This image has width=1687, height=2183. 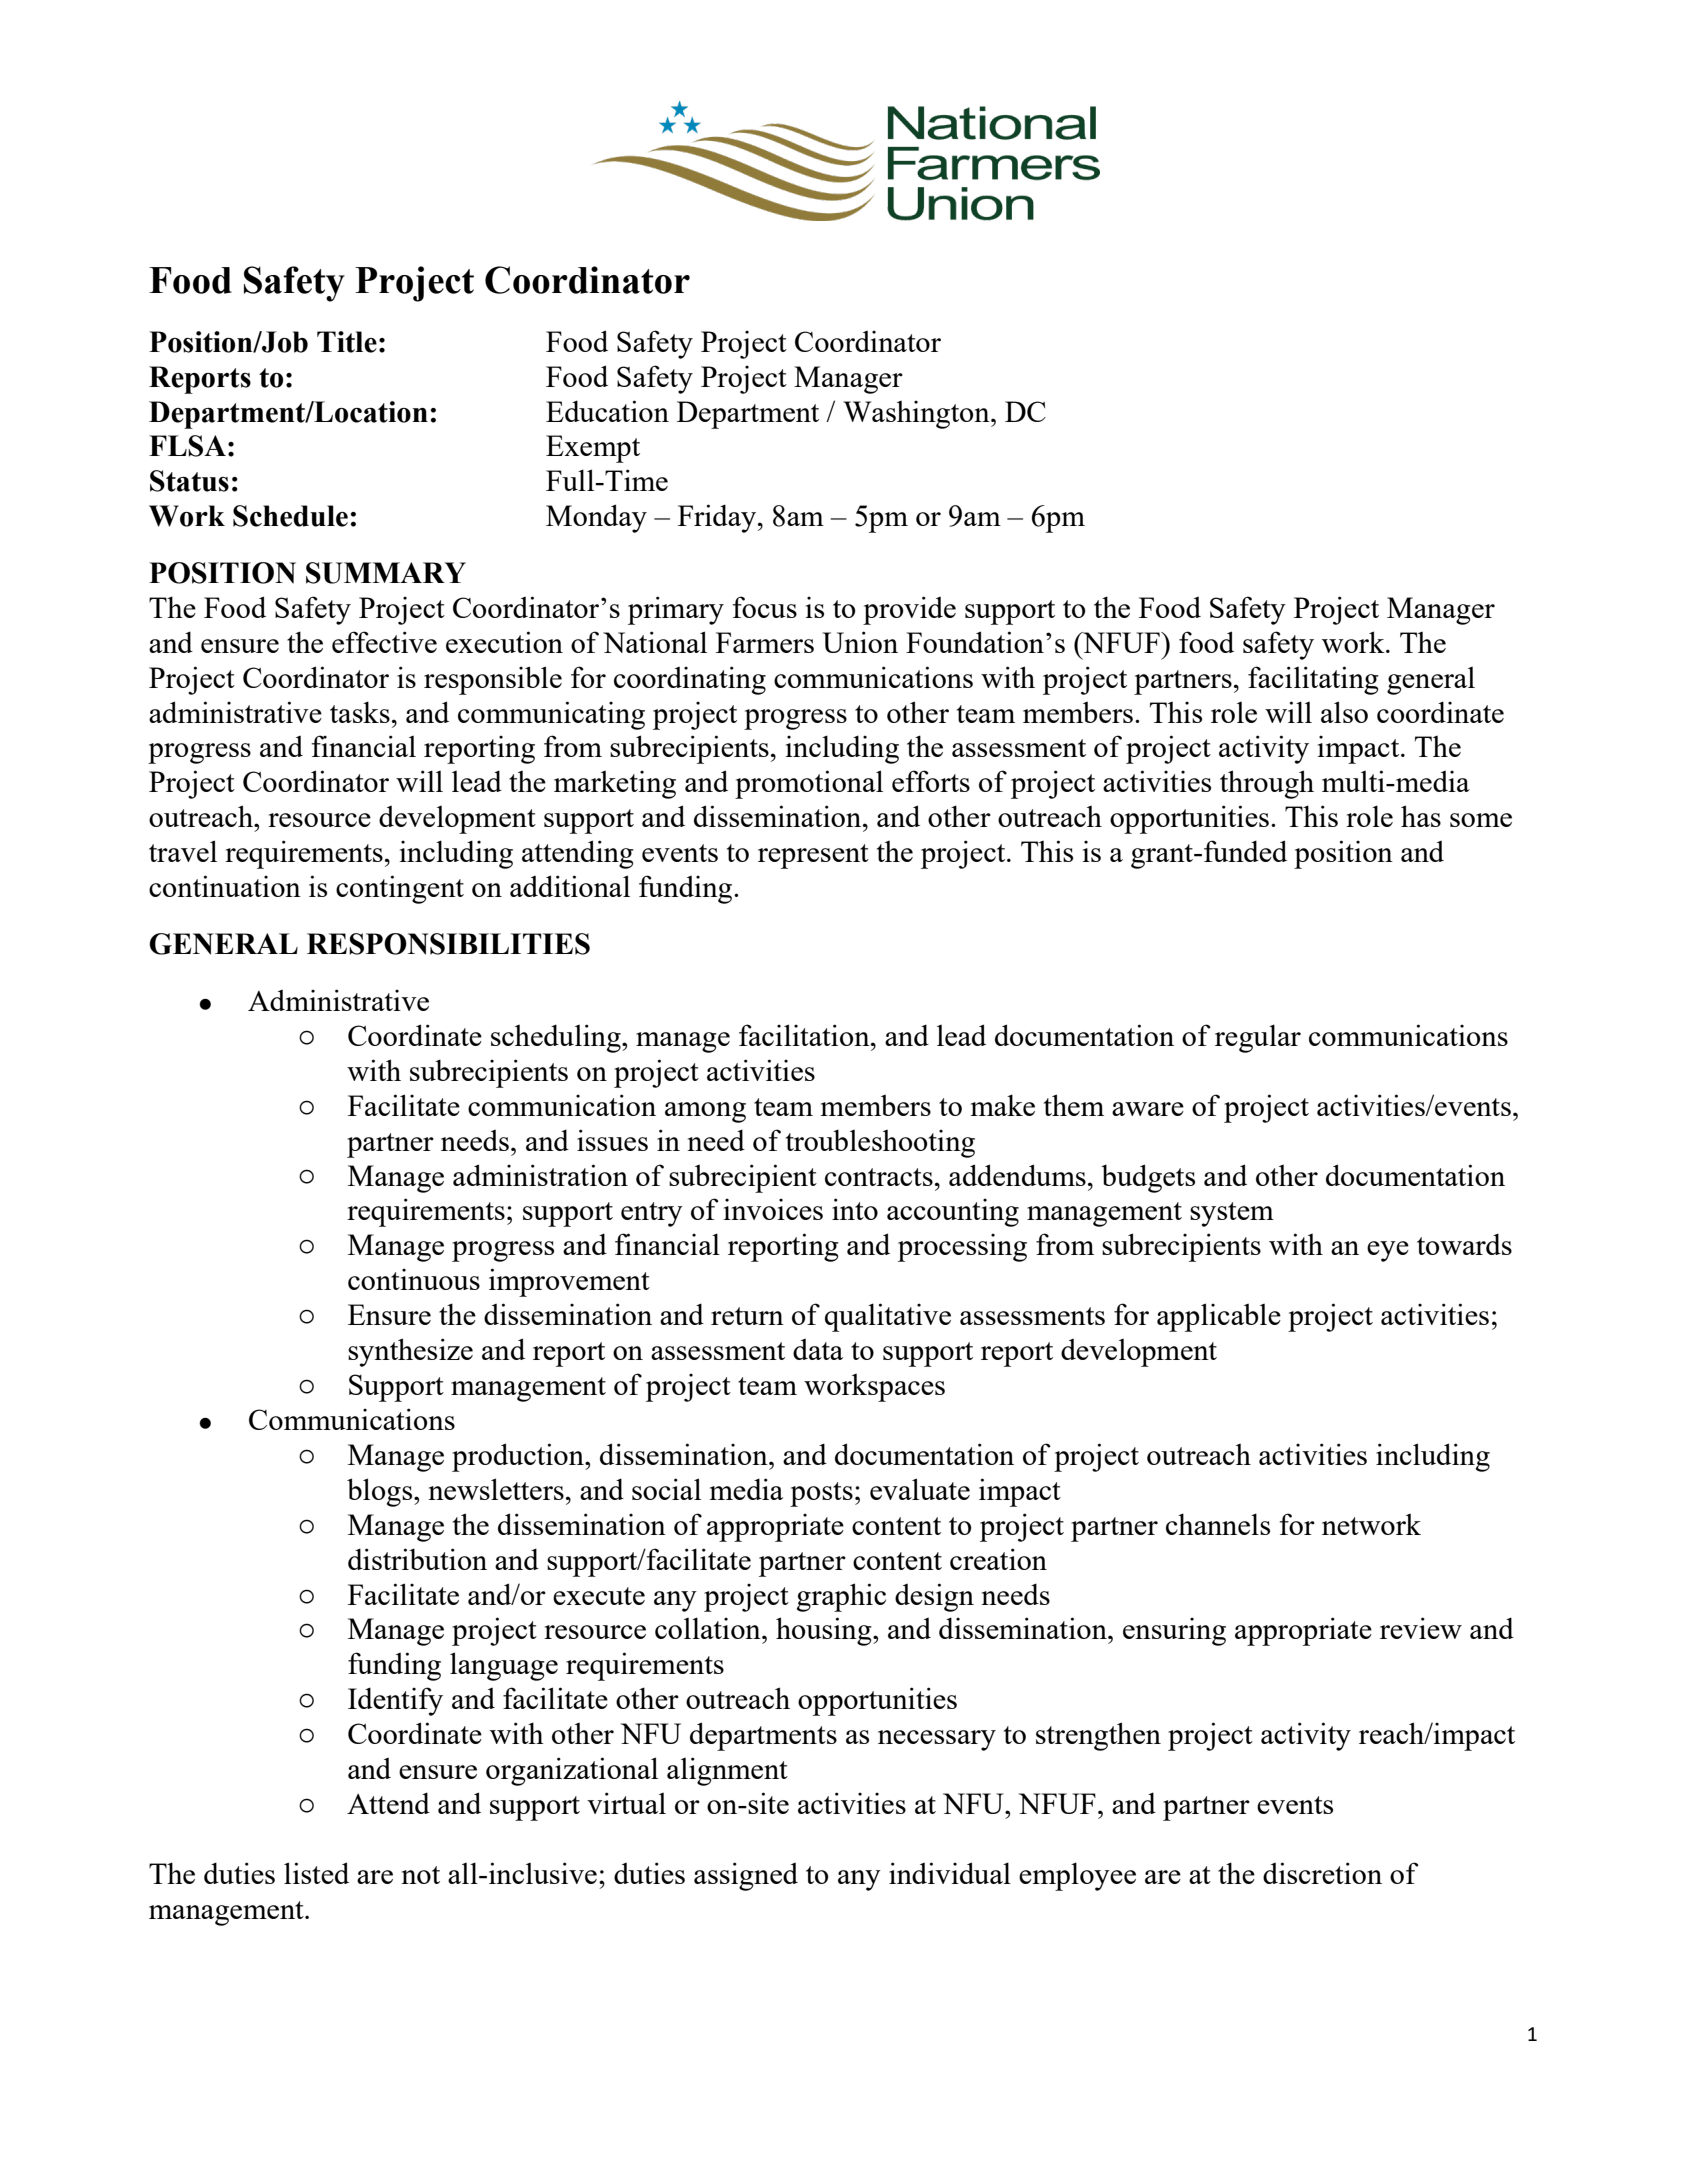 What do you see at coordinates (746, 1876) in the image?
I see `assigned` at bounding box center [746, 1876].
